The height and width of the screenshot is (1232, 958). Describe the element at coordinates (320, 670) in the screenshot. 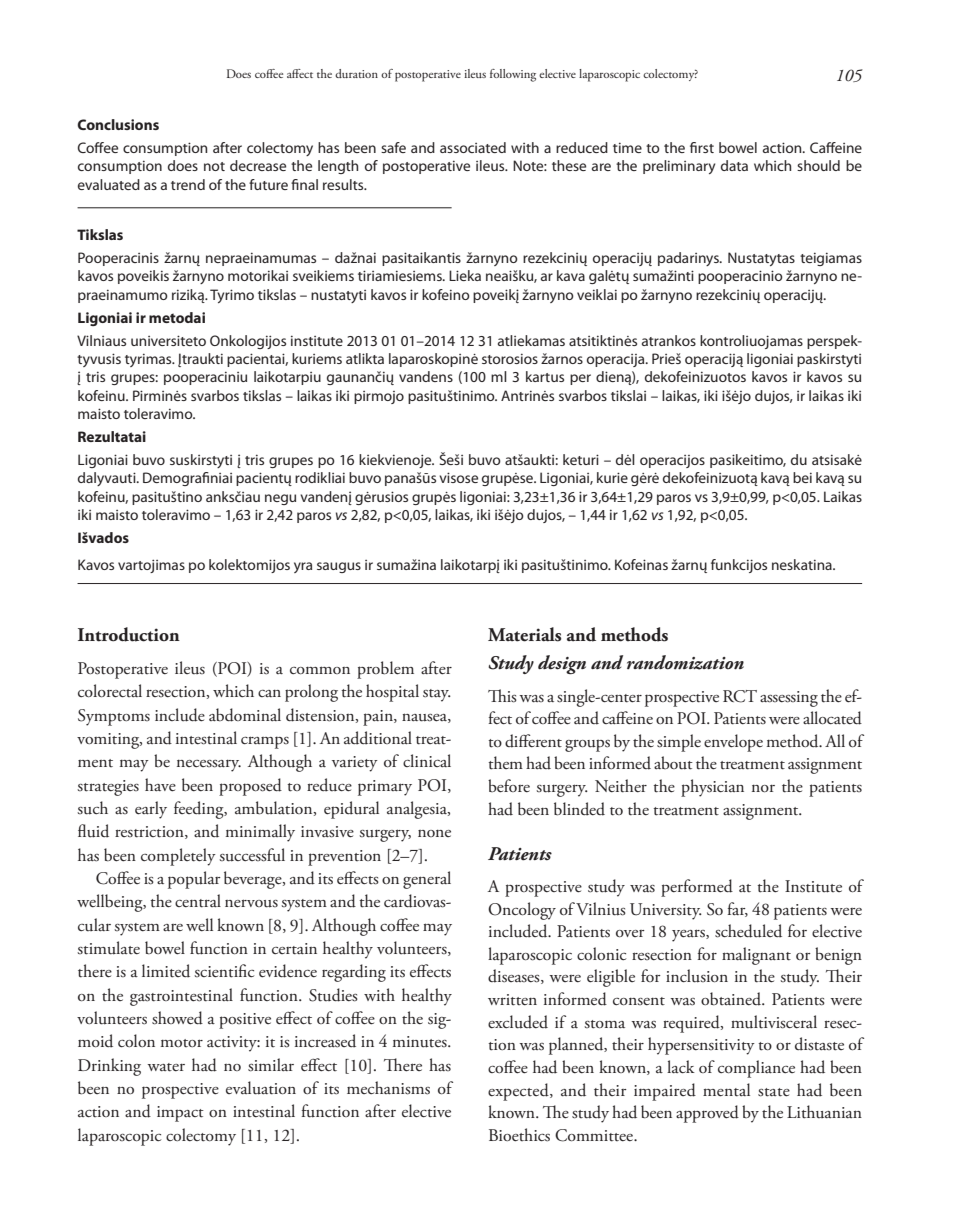

I see `common` at that location.
